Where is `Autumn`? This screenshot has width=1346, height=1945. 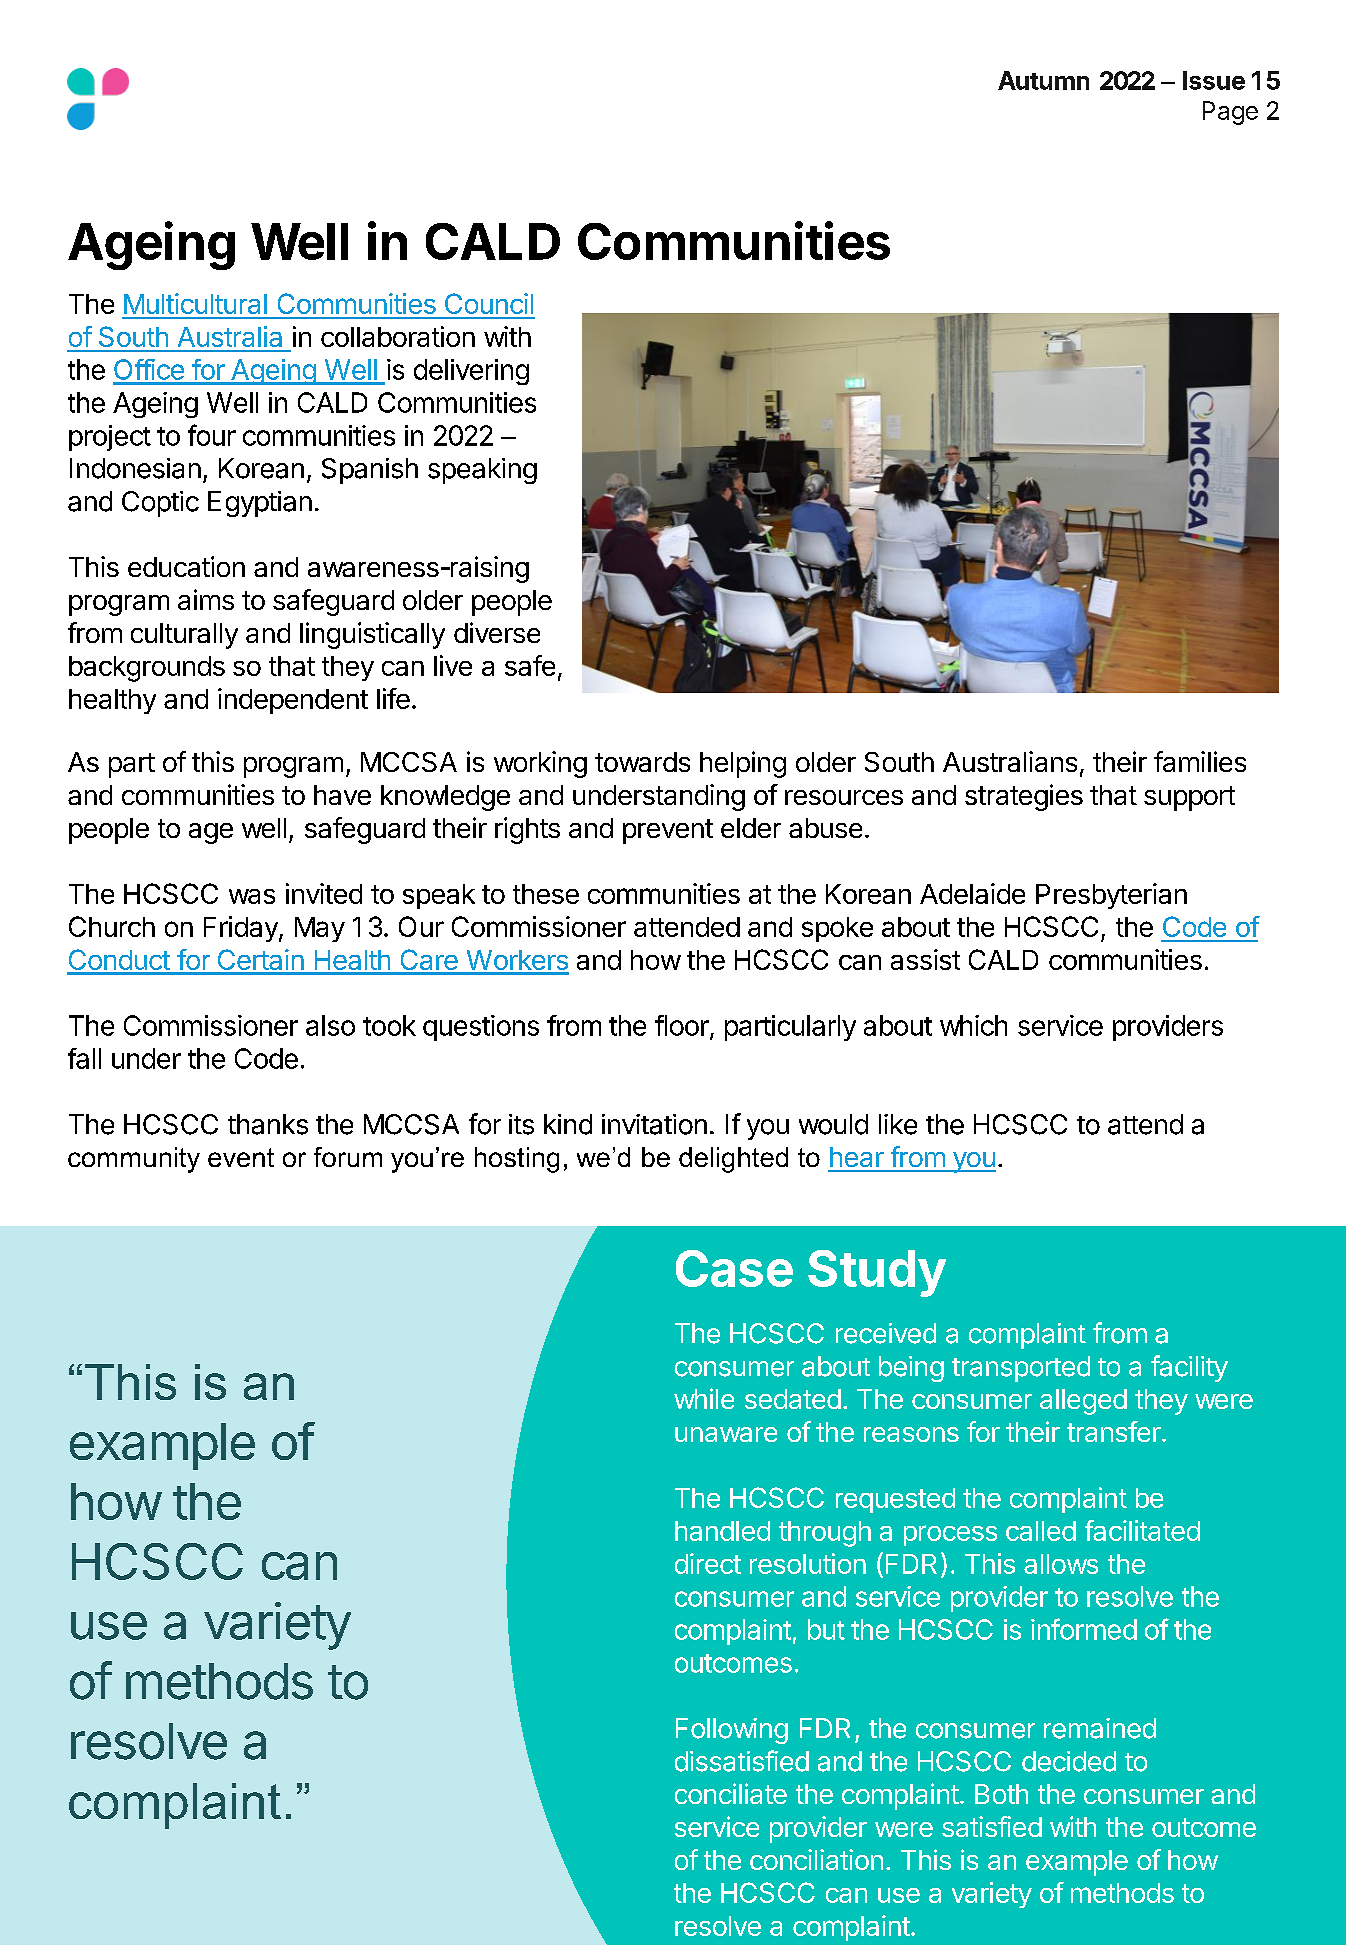
Autumn is located at coordinates (1043, 80).
